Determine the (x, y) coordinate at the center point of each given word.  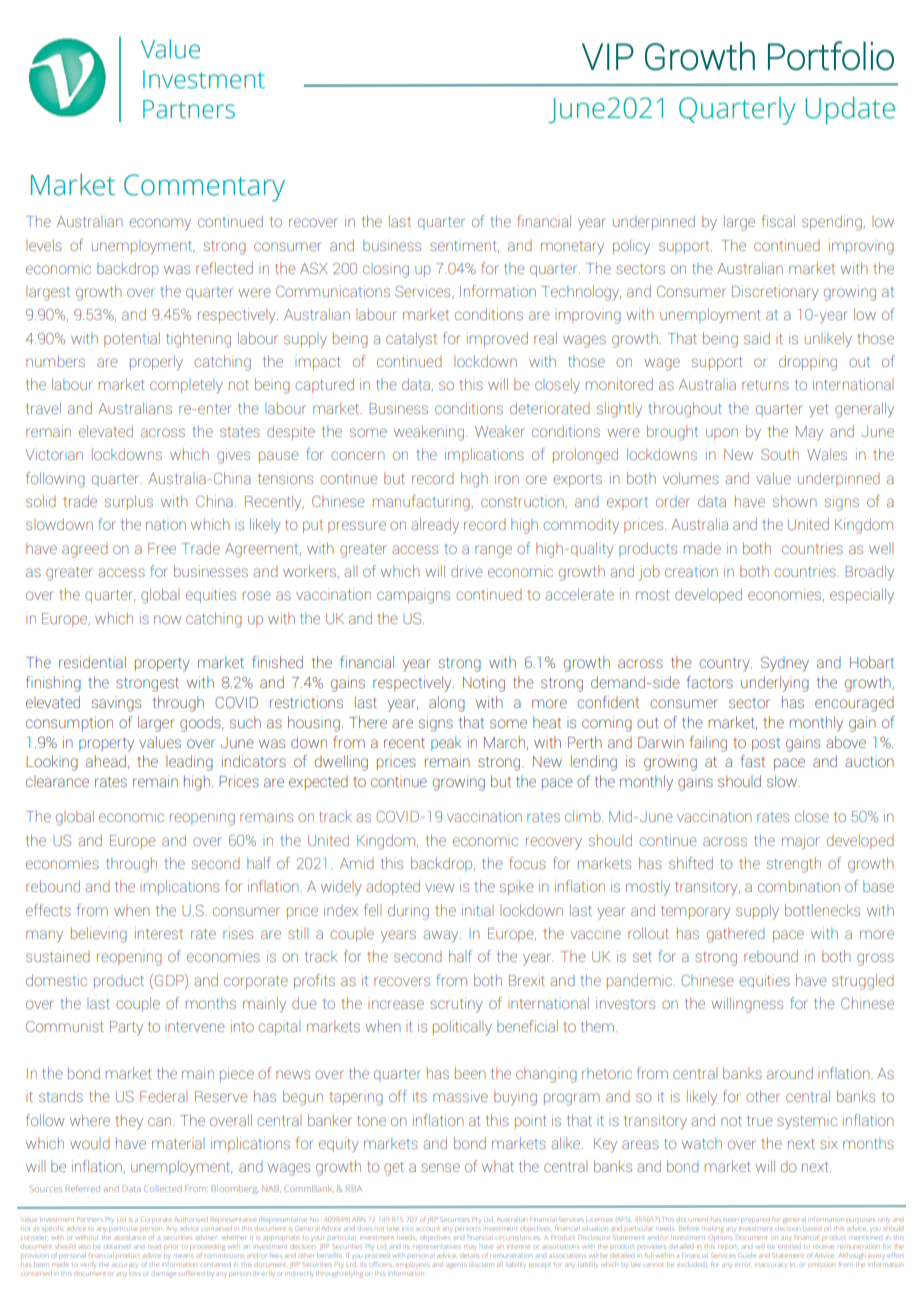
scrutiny (456, 1005)
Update (850, 110)
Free (162, 548)
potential (132, 339)
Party (126, 1028)
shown (795, 501)
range (493, 551)
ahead (106, 761)
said (757, 338)
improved (497, 339)
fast (753, 761)
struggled (863, 982)
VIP (608, 56)
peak (446, 743)
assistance (131, 1238)
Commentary (204, 188)
